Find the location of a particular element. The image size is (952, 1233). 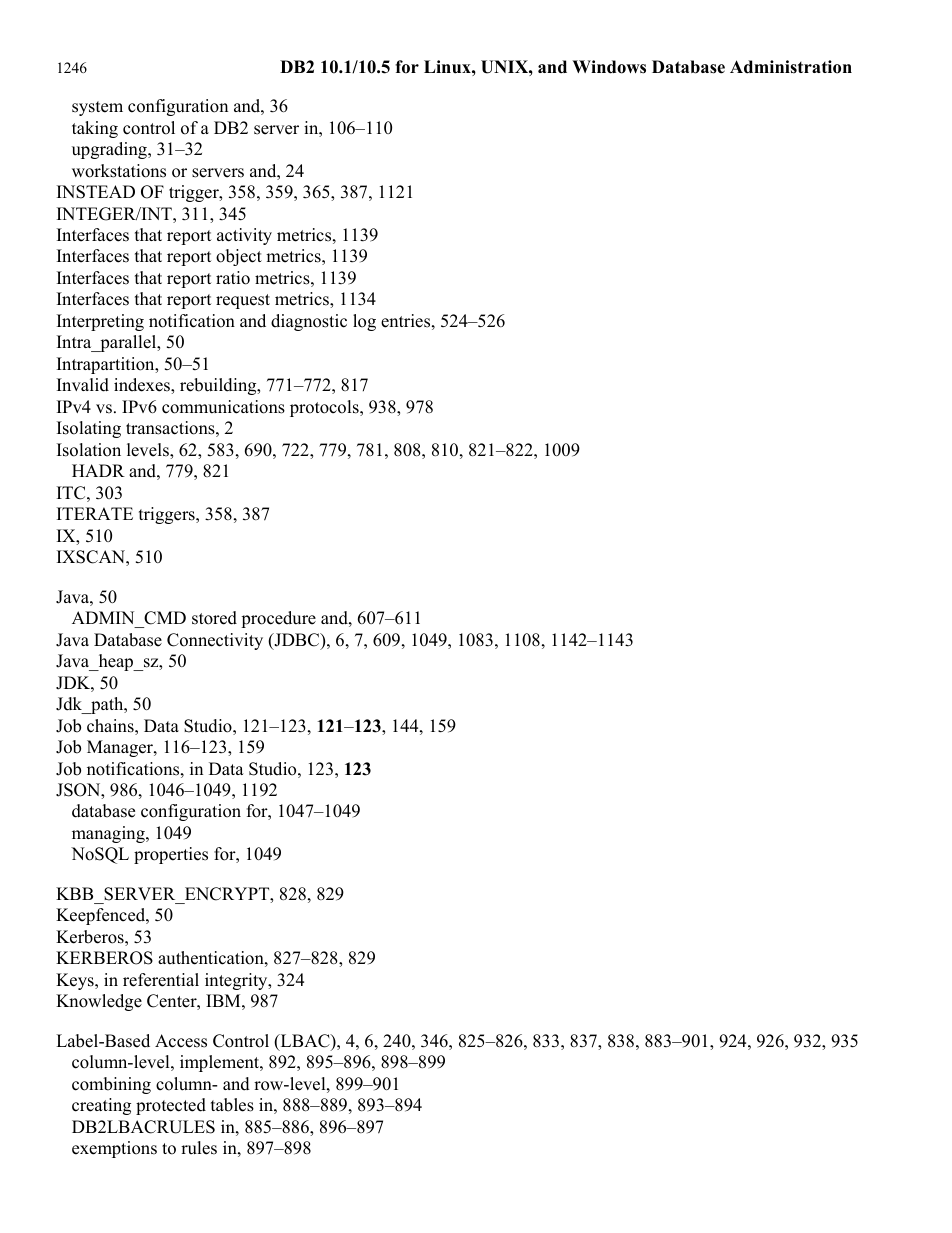

stored is located at coordinates (214, 618).
